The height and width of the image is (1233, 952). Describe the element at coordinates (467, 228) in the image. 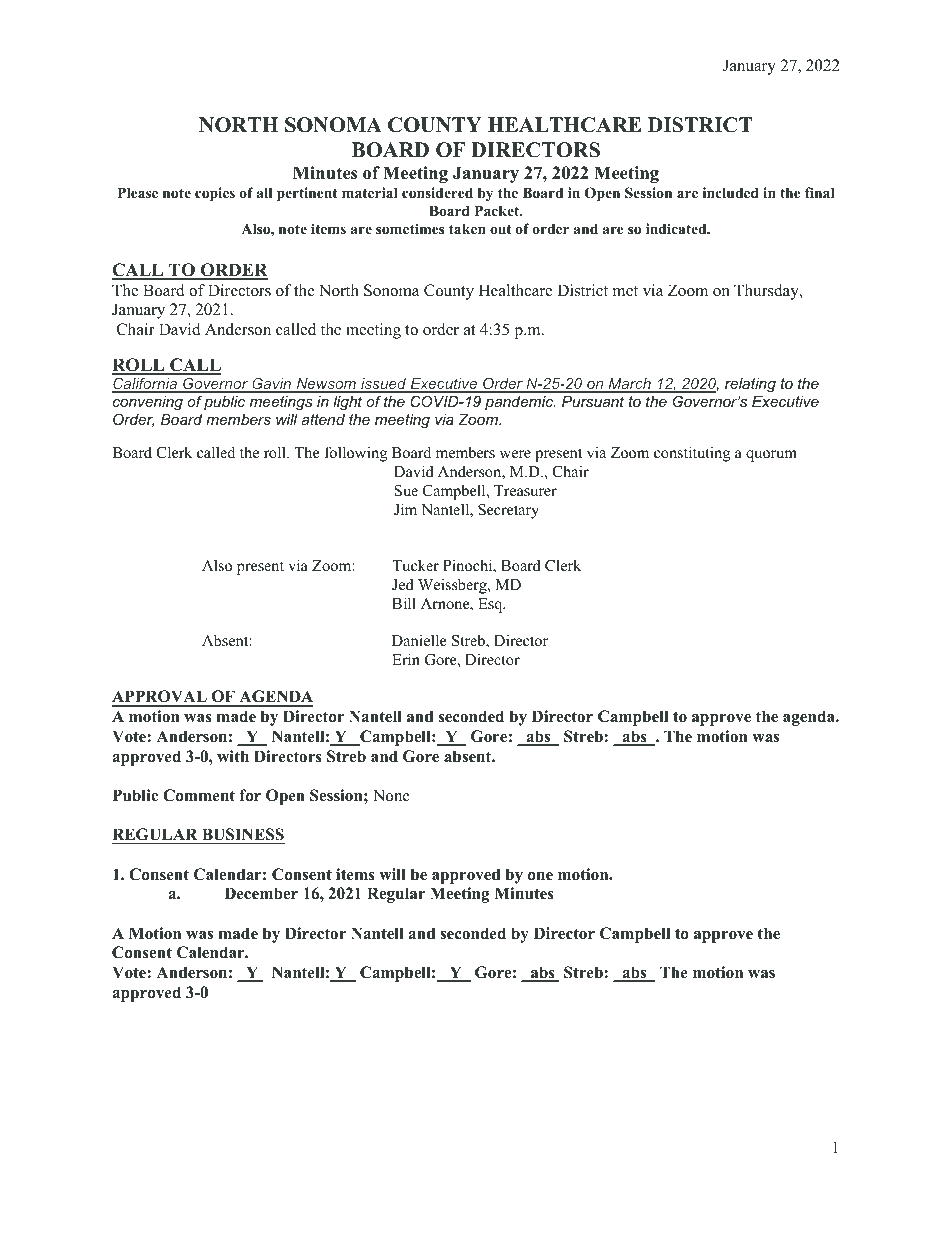

I see `taken` at that location.
